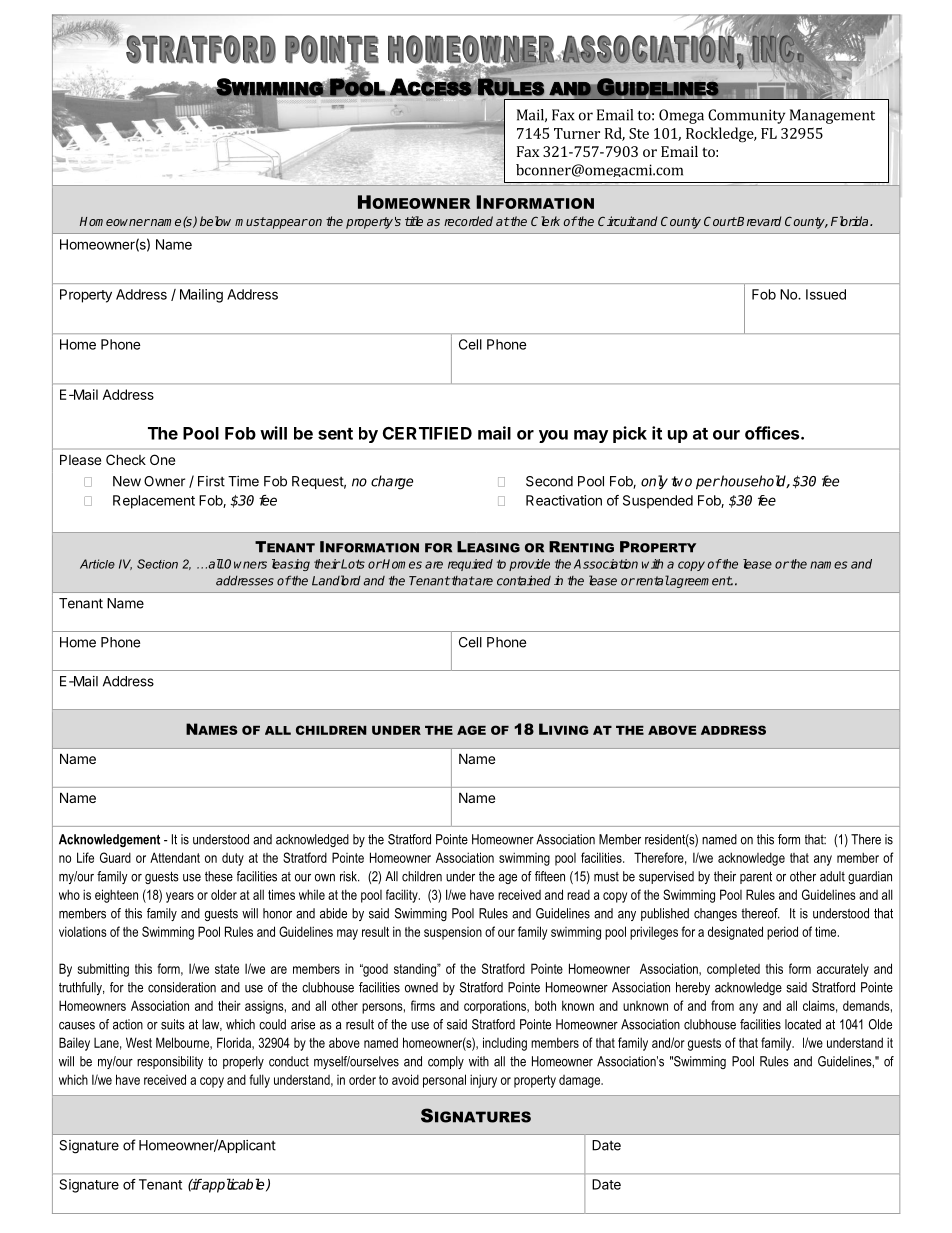 Image resolution: width=952 pixels, height=1233 pixels. What do you see at coordinates (470, 565) in the screenshot?
I see `required` at bounding box center [470, 565].
